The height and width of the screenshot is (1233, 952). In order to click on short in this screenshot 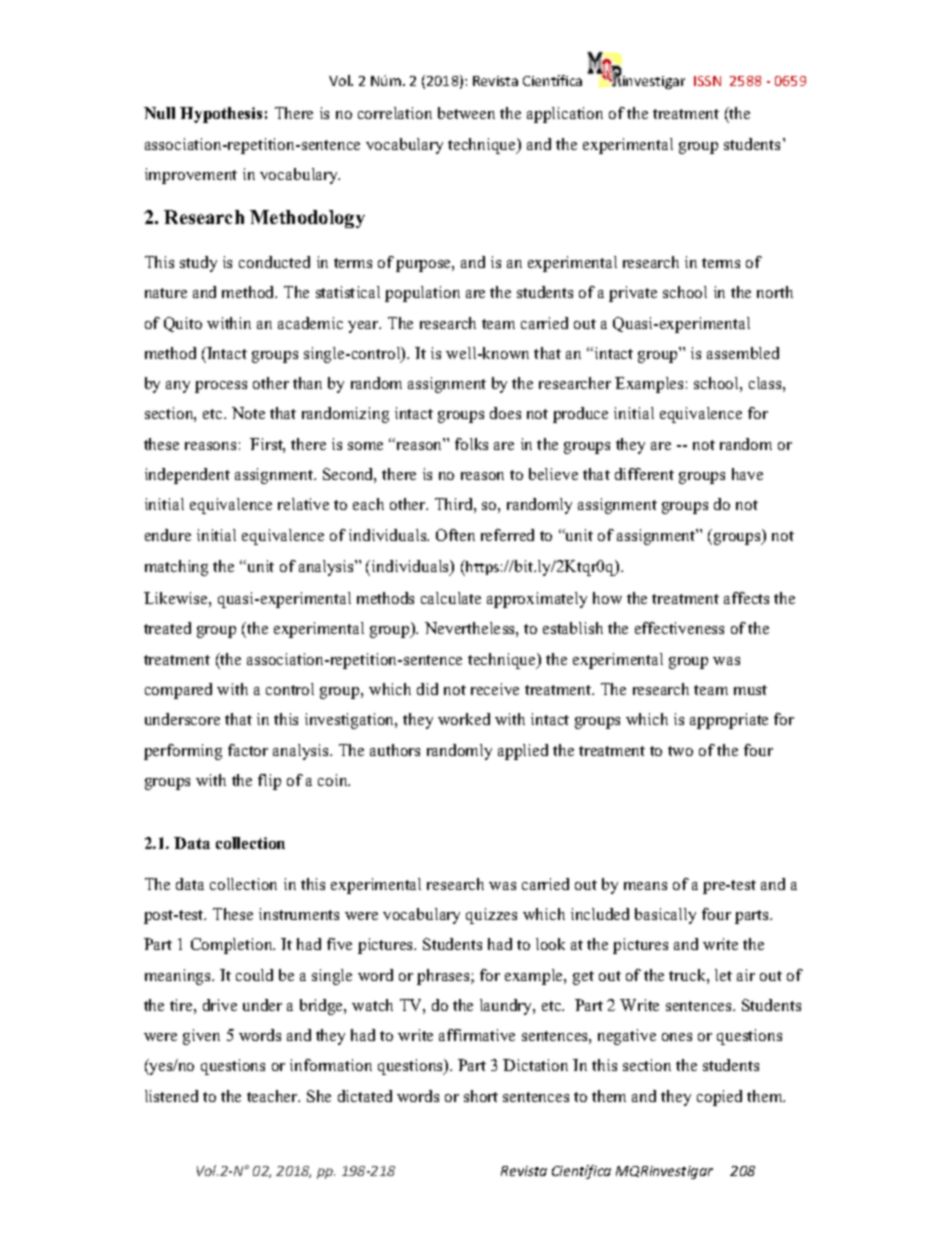, I will do `click(481, 1096)`.
